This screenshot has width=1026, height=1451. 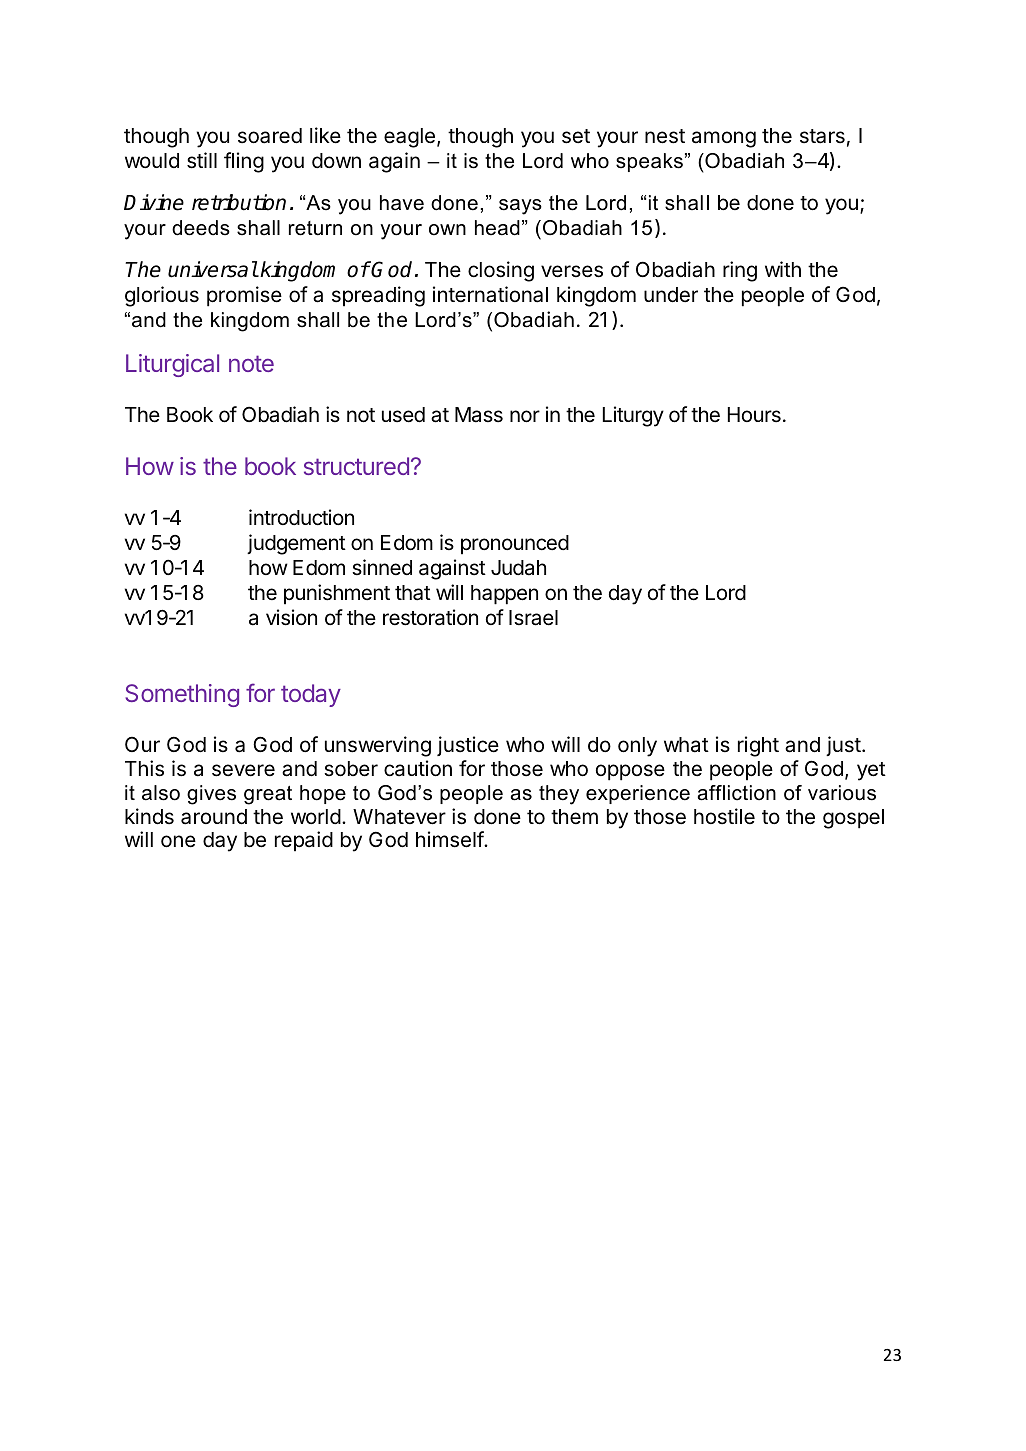 I want to click on around, so click(x=214, y=817).
